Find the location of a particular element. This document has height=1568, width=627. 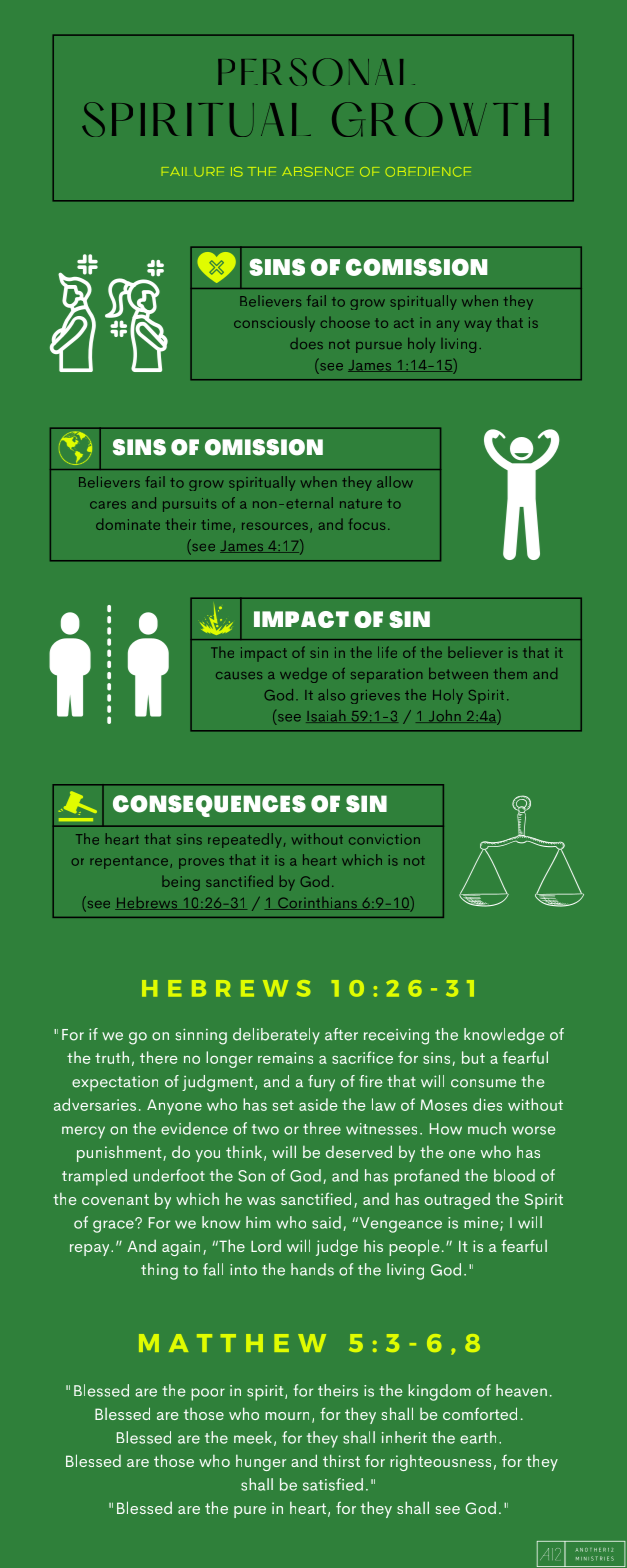

PERSONAL is located at coordinates (316, 72).
